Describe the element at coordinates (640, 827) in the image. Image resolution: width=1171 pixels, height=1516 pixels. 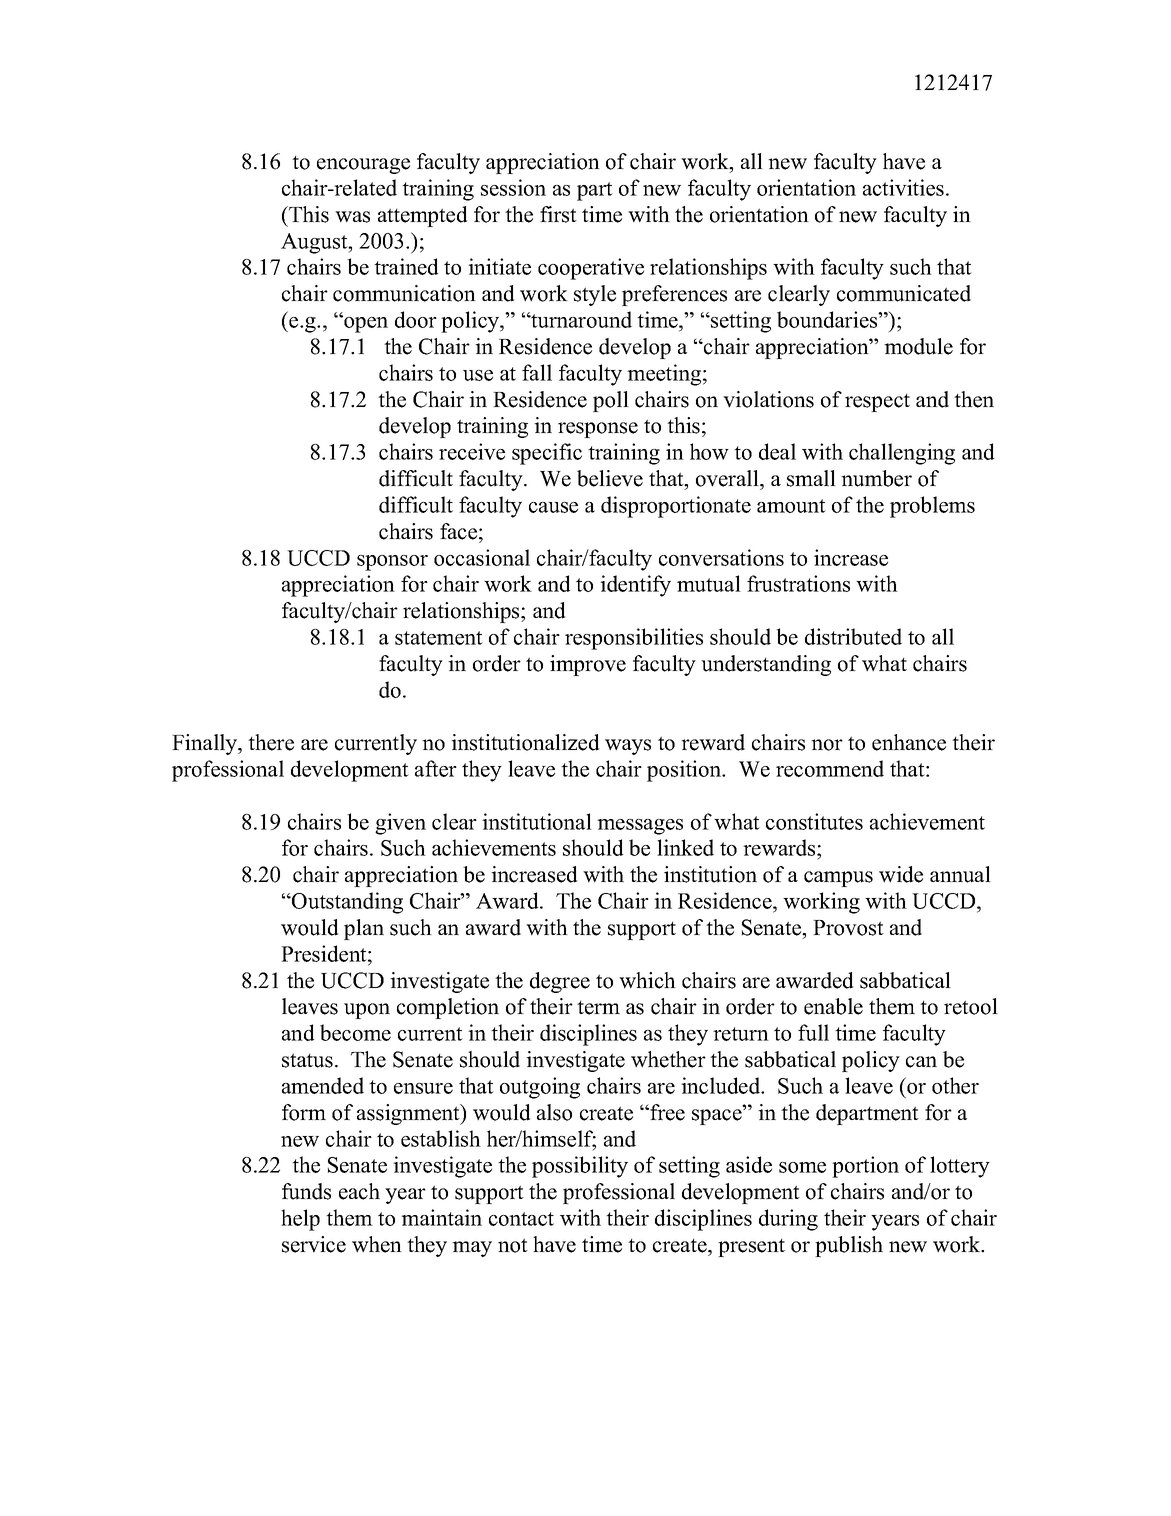
I see `messages` at that location.
